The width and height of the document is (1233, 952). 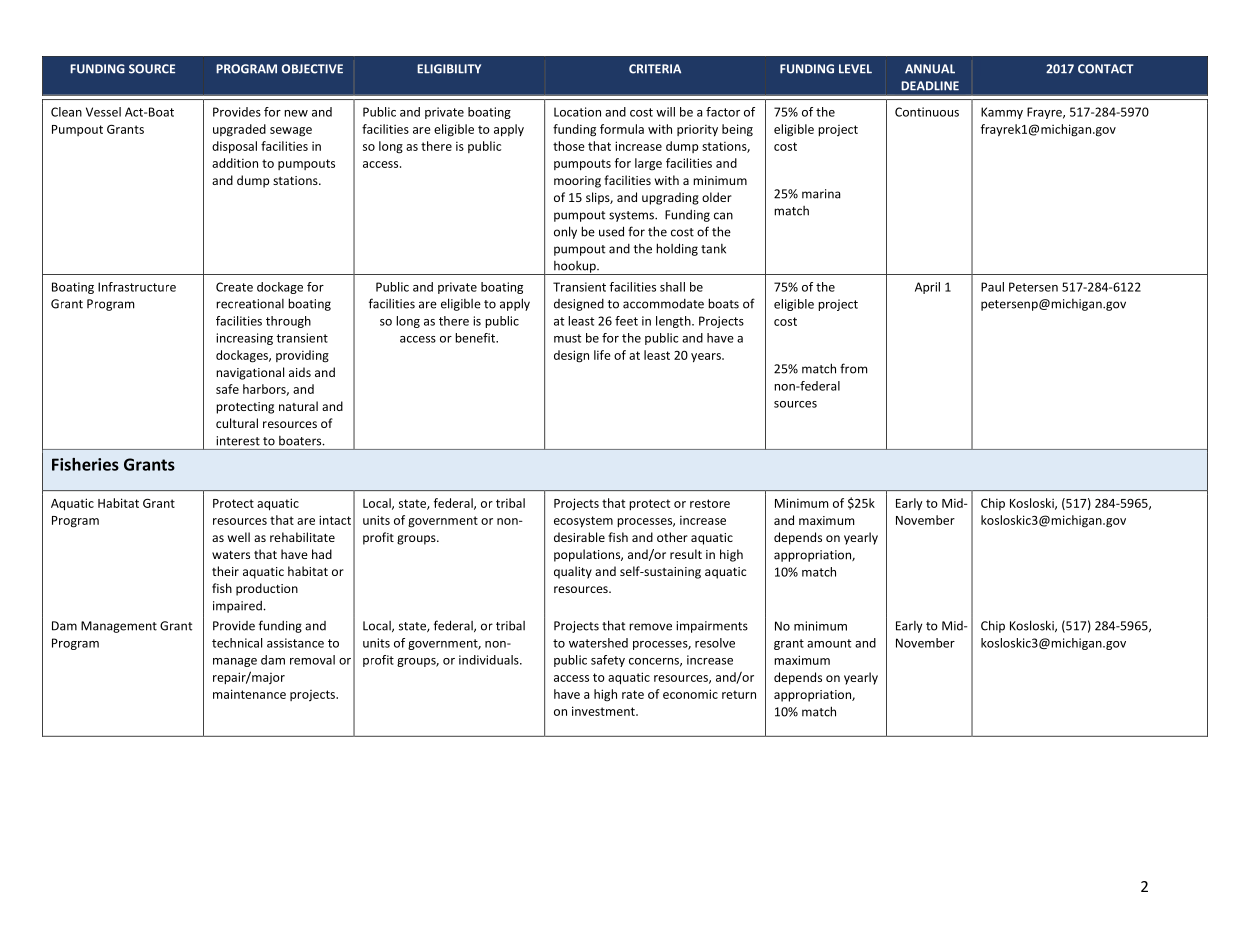 What do you see at coordinates (583, 522) in the document?
I see `ecosystem` at bounding box center [583, 522].
